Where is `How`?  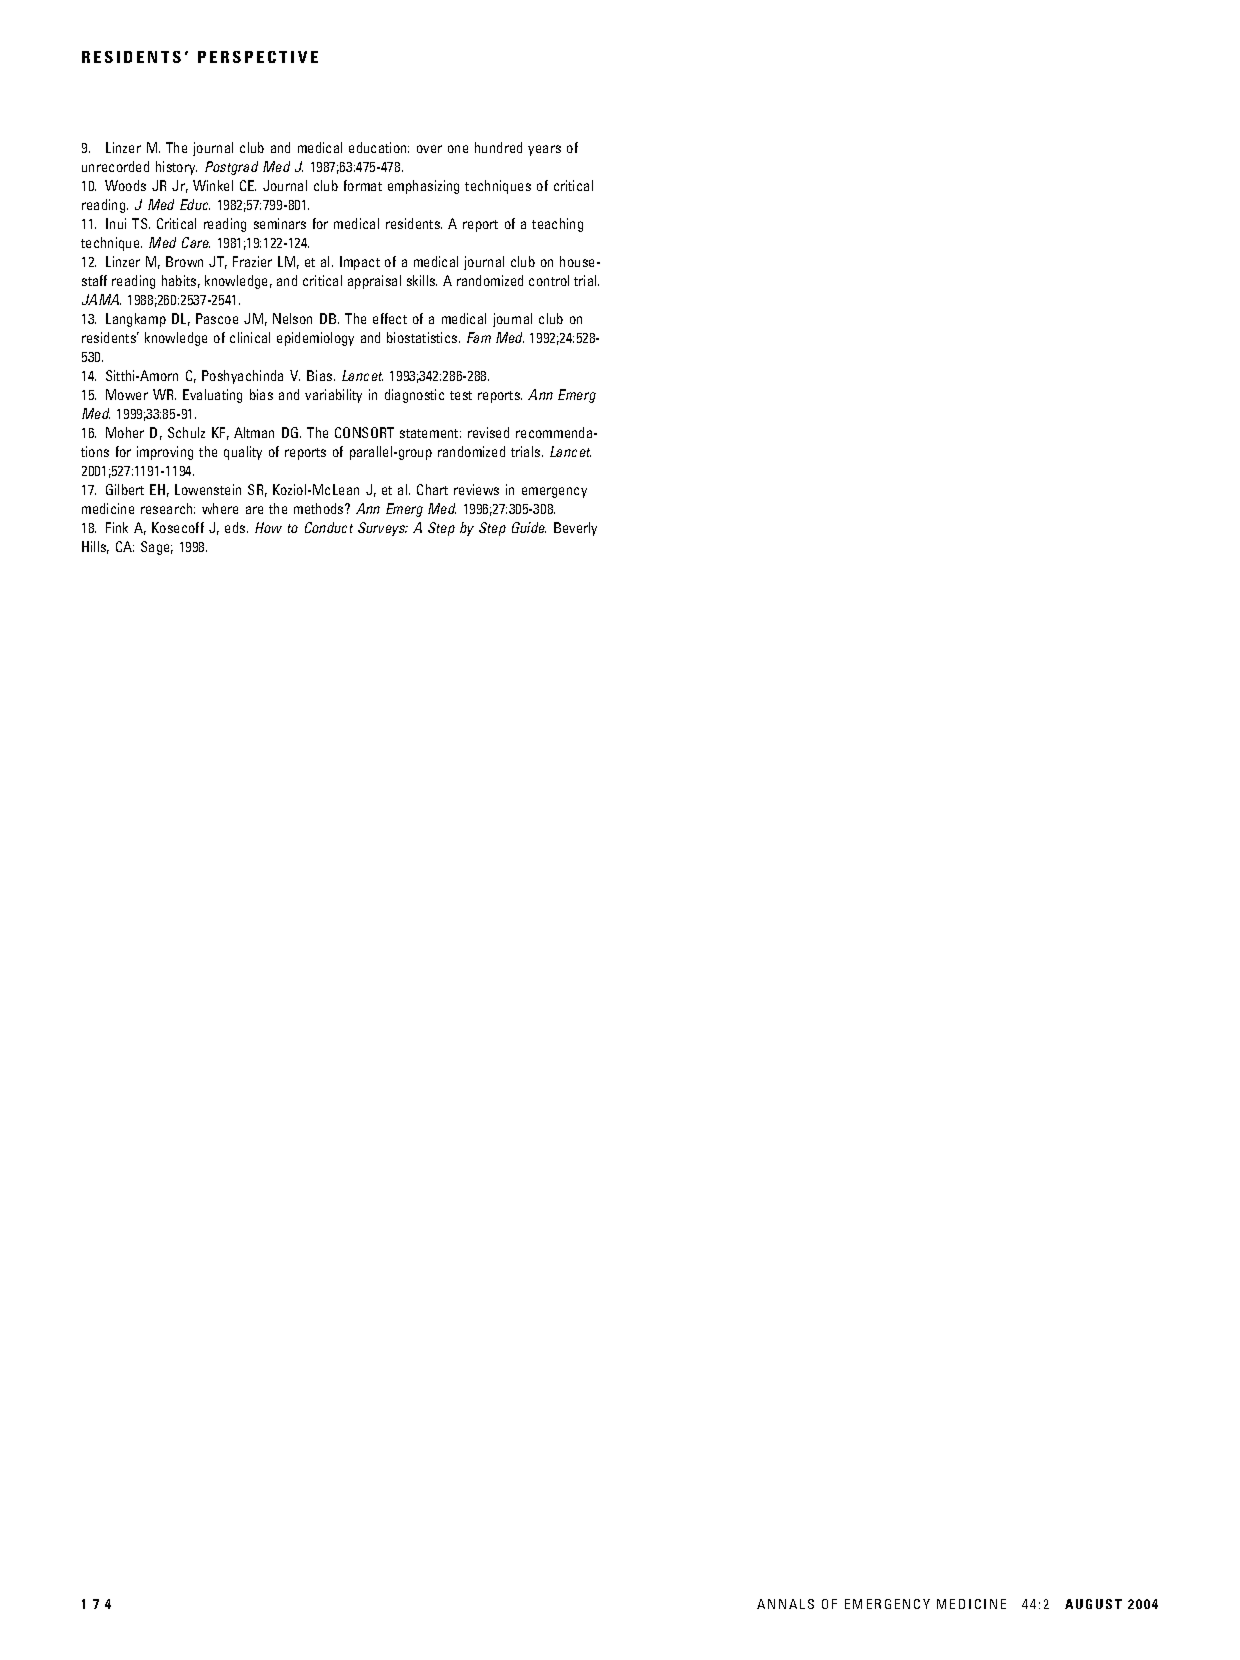
How is located at coordinates (268, 527).
